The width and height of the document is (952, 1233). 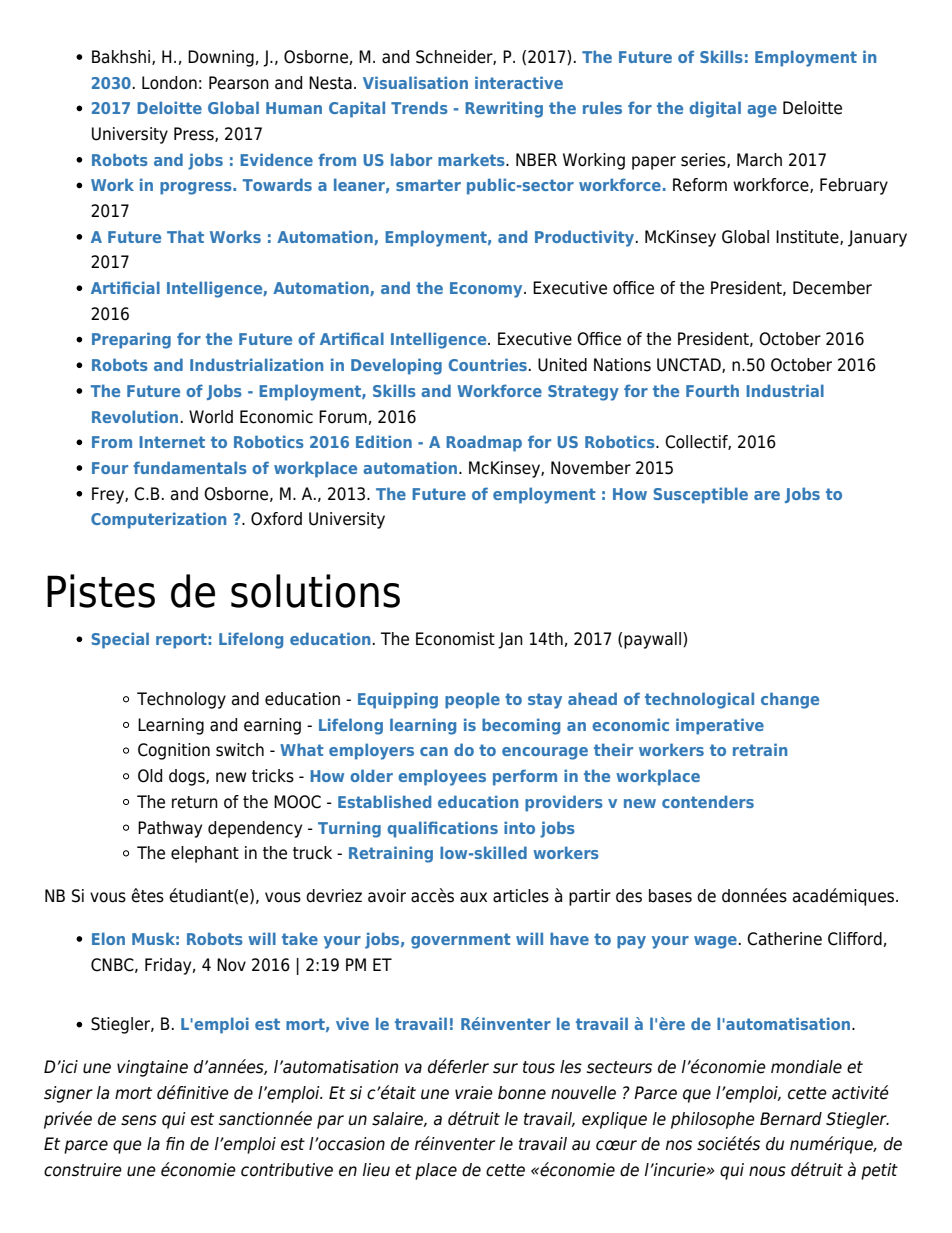 What do you see at coordinates (188, 777) in the document?
I see `dogs` at bounding box center [188, 777].
